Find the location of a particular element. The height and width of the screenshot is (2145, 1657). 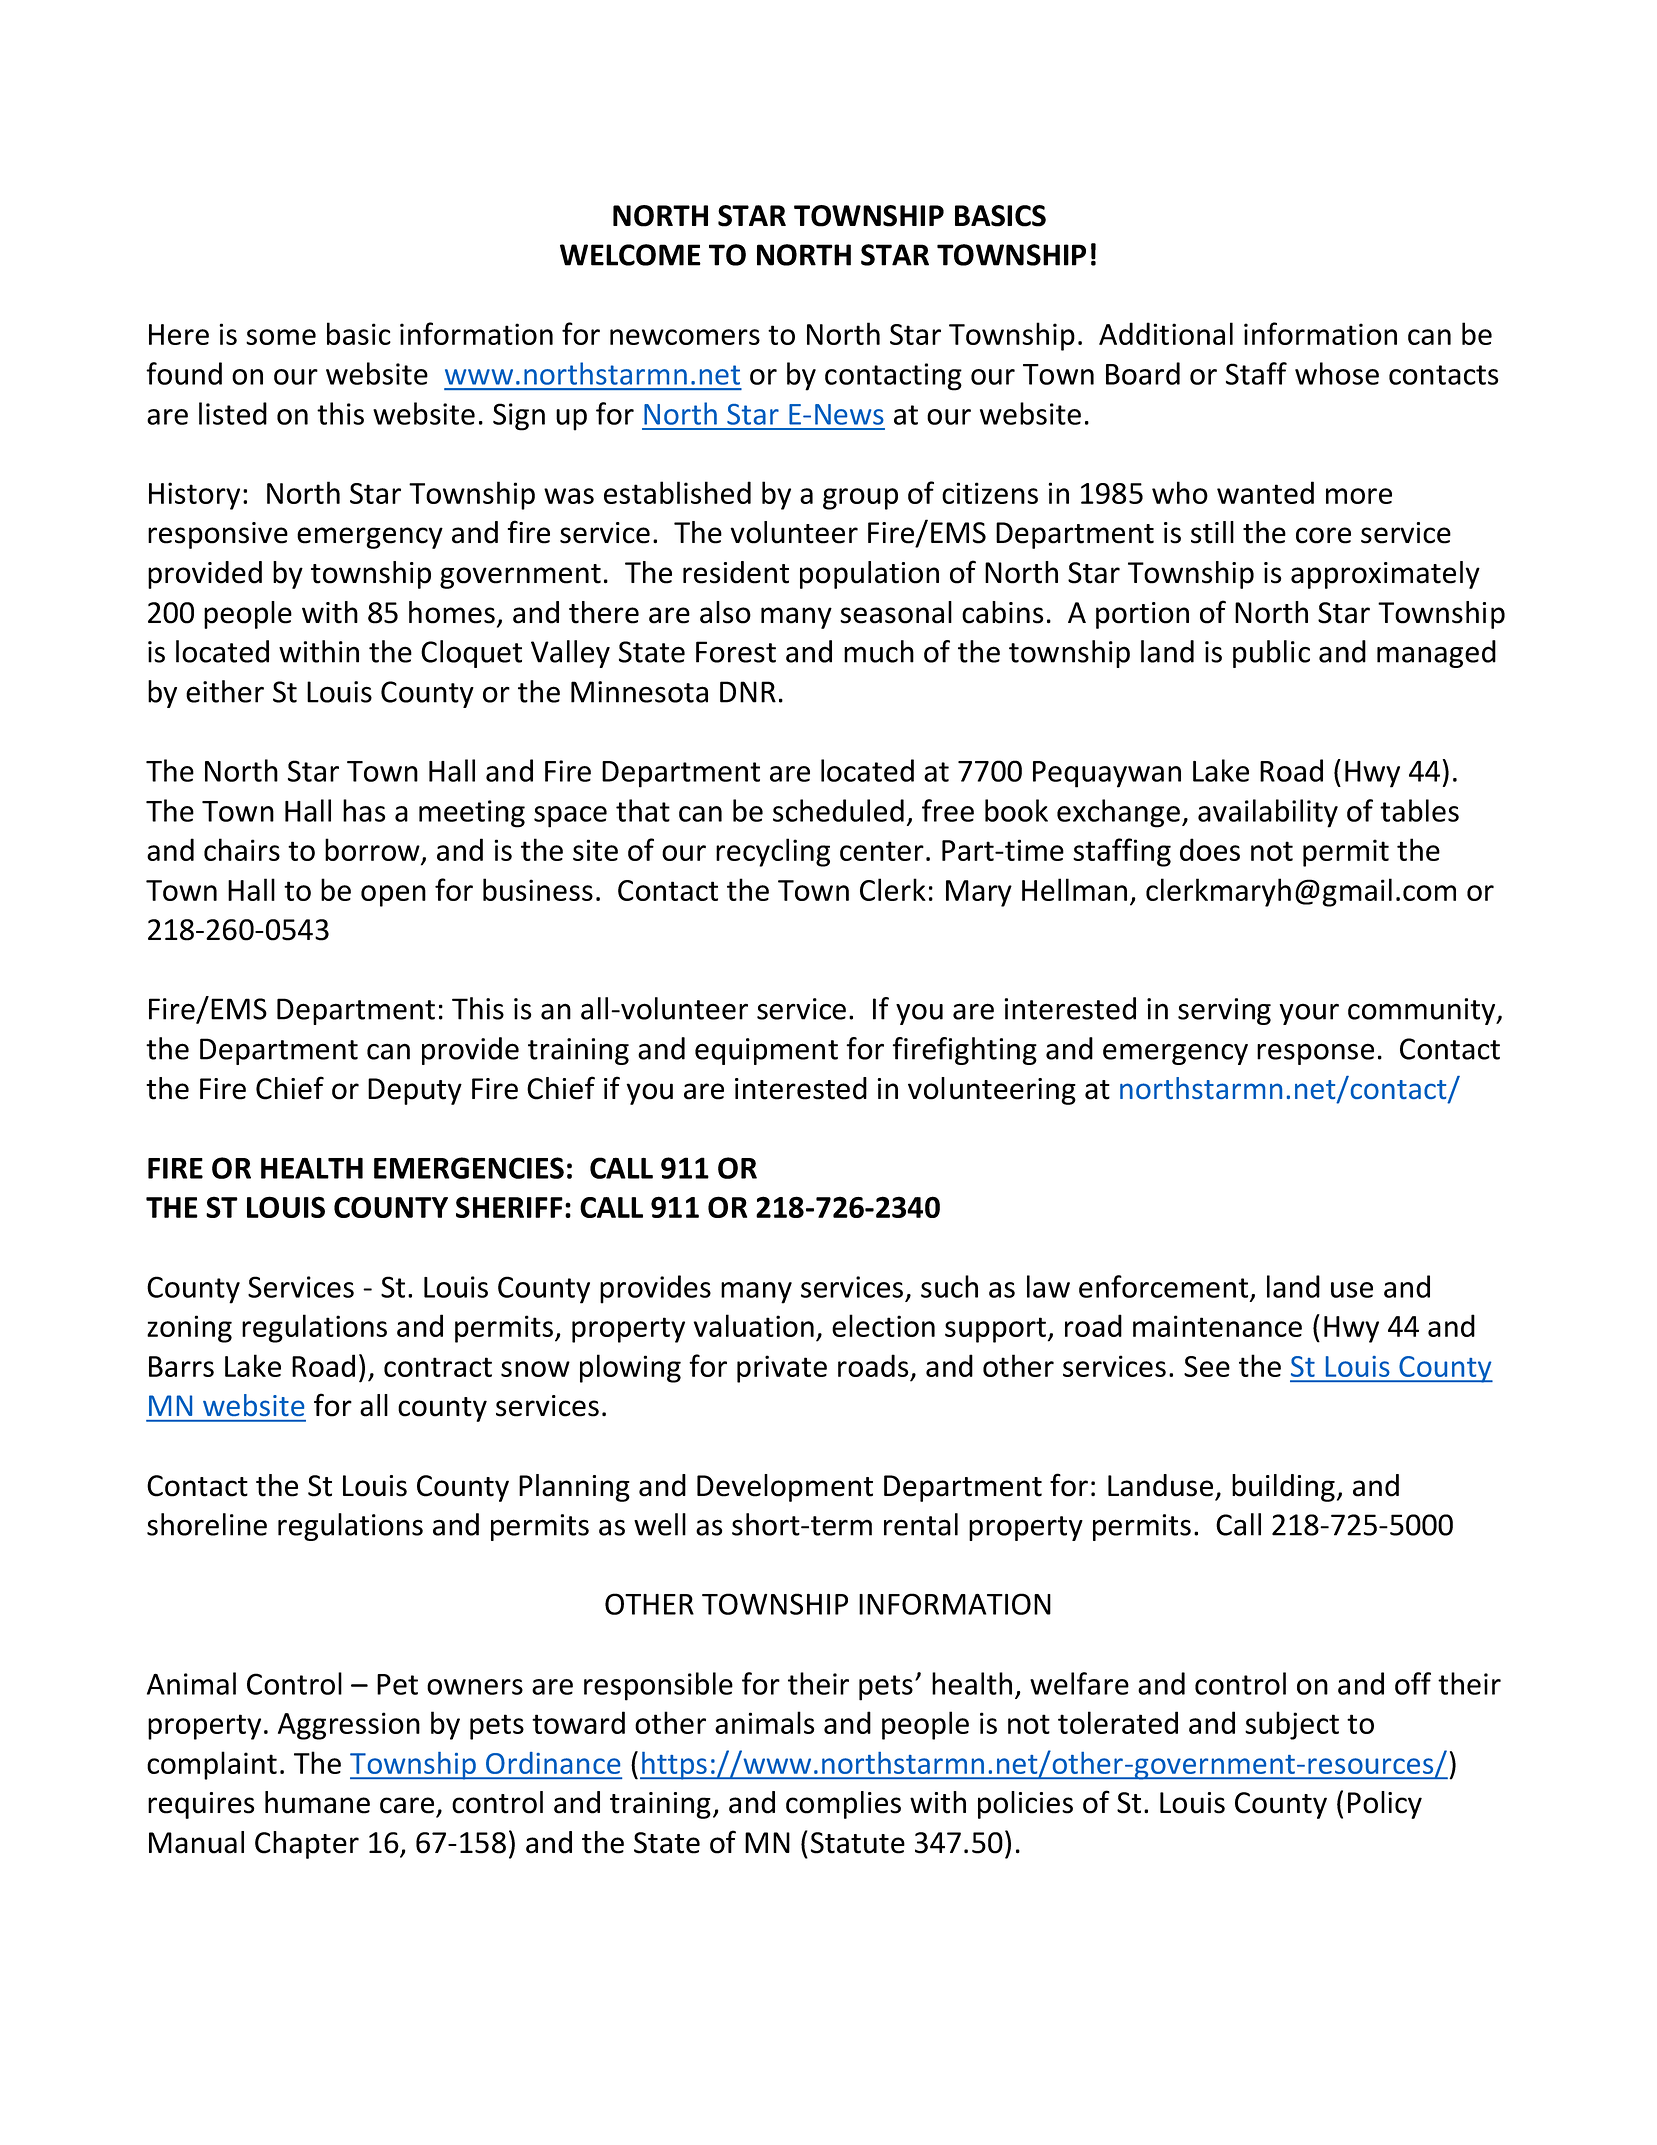

some is located at coordinates (281, 337).
